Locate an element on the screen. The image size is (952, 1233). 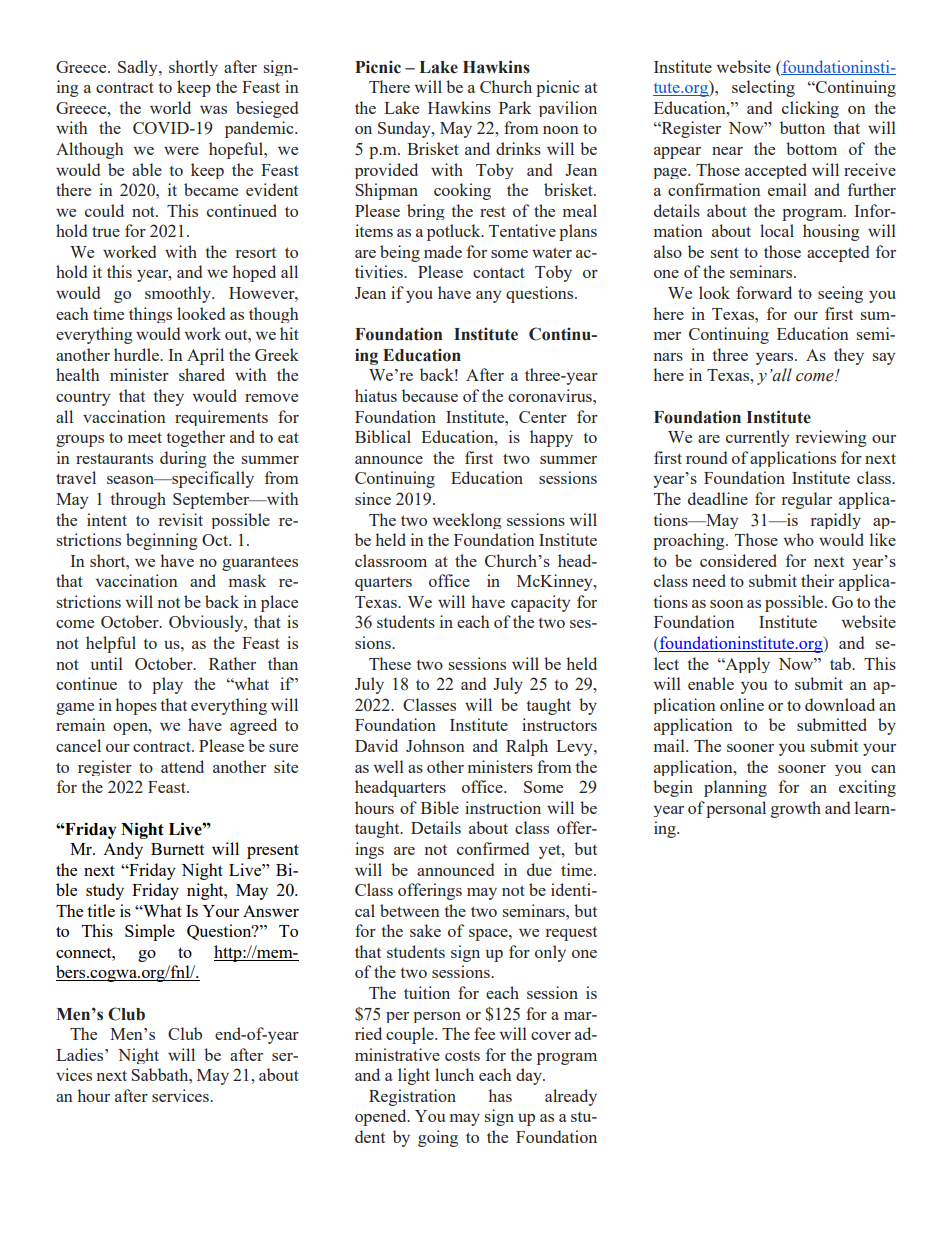
Park is located at coordinates (515, 107).
